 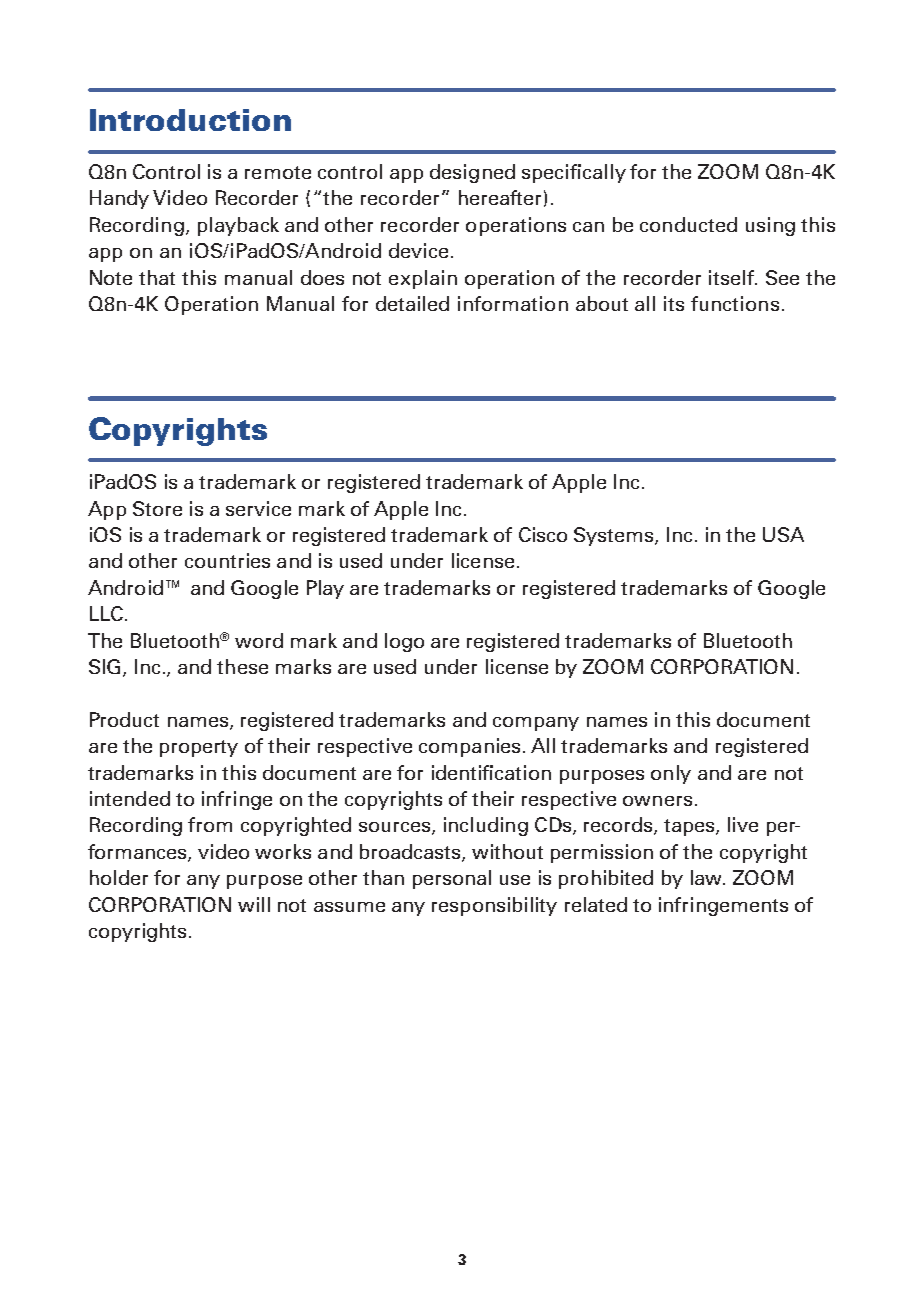 I want to click on holder, so click(x=119, y=877).
